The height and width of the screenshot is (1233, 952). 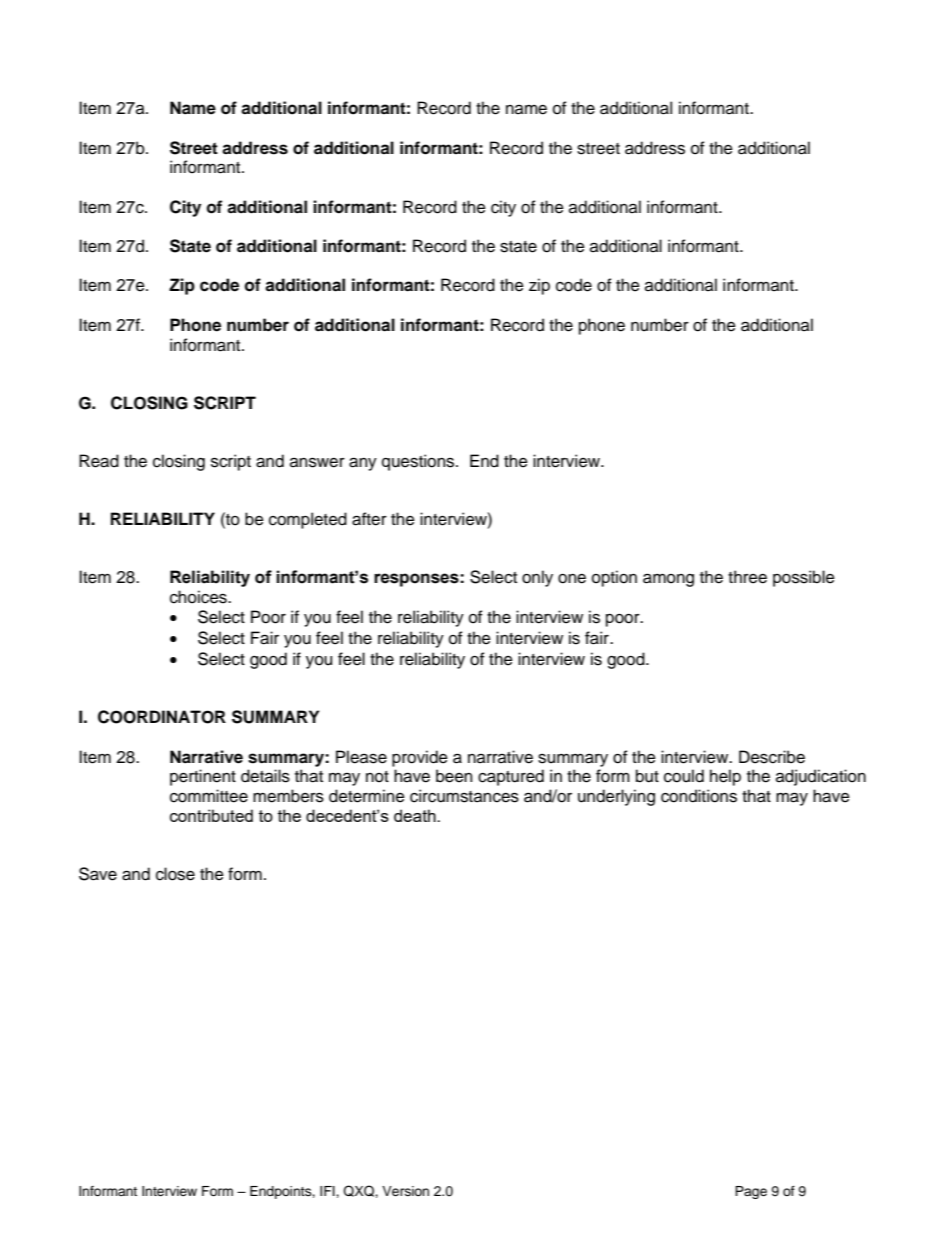 What do you see at coordinates (328, 1191) in the screenshot?
I see `IFI` at bounding box center [328, 1191].
